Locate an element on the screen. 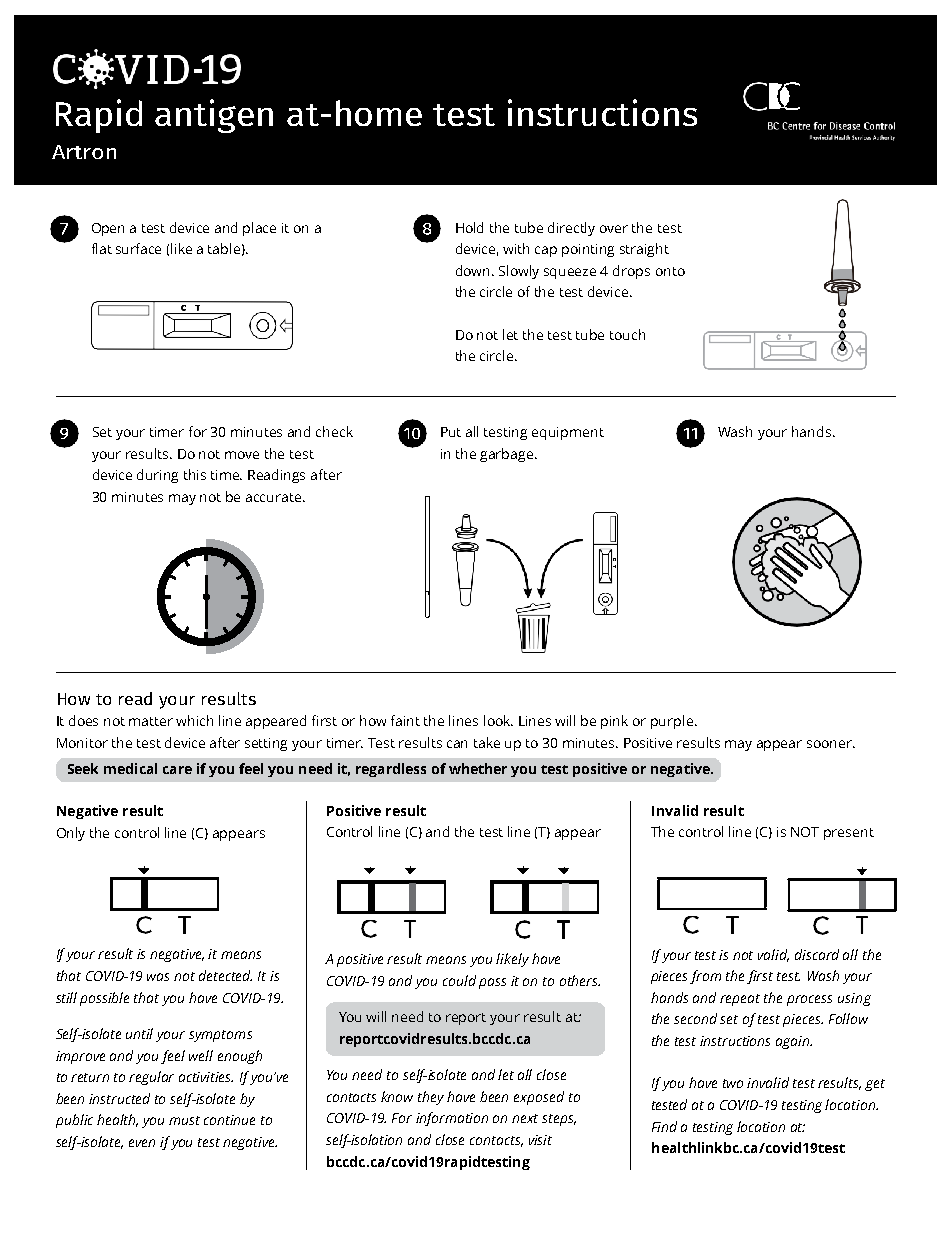  antigen is located at coordinates (214, 116).
